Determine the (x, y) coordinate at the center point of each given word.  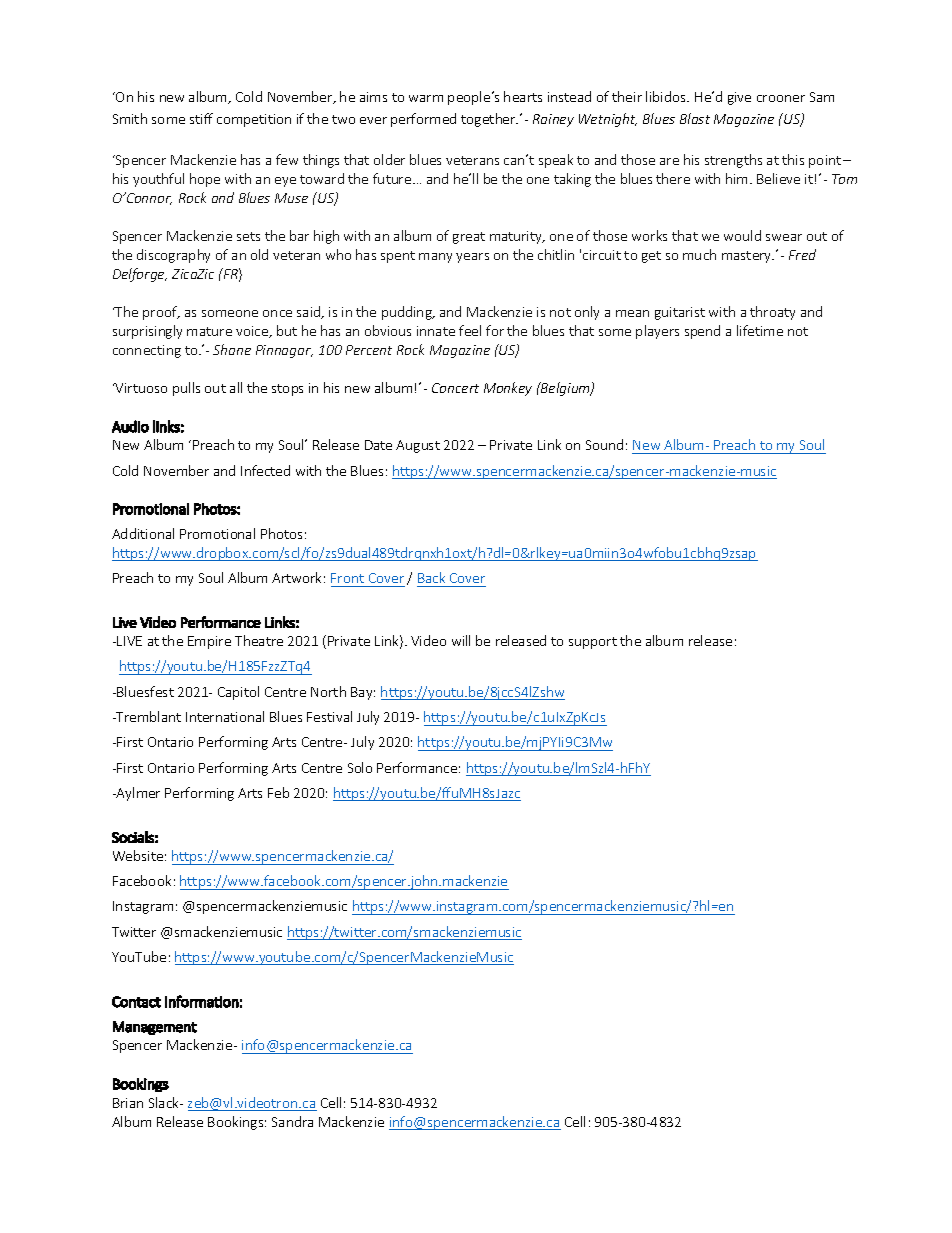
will (461, 640)
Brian (128, 1103)
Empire (209, 642)
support (593, 643)
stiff (201, 118)
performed (423, 120)
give (739, 98)
